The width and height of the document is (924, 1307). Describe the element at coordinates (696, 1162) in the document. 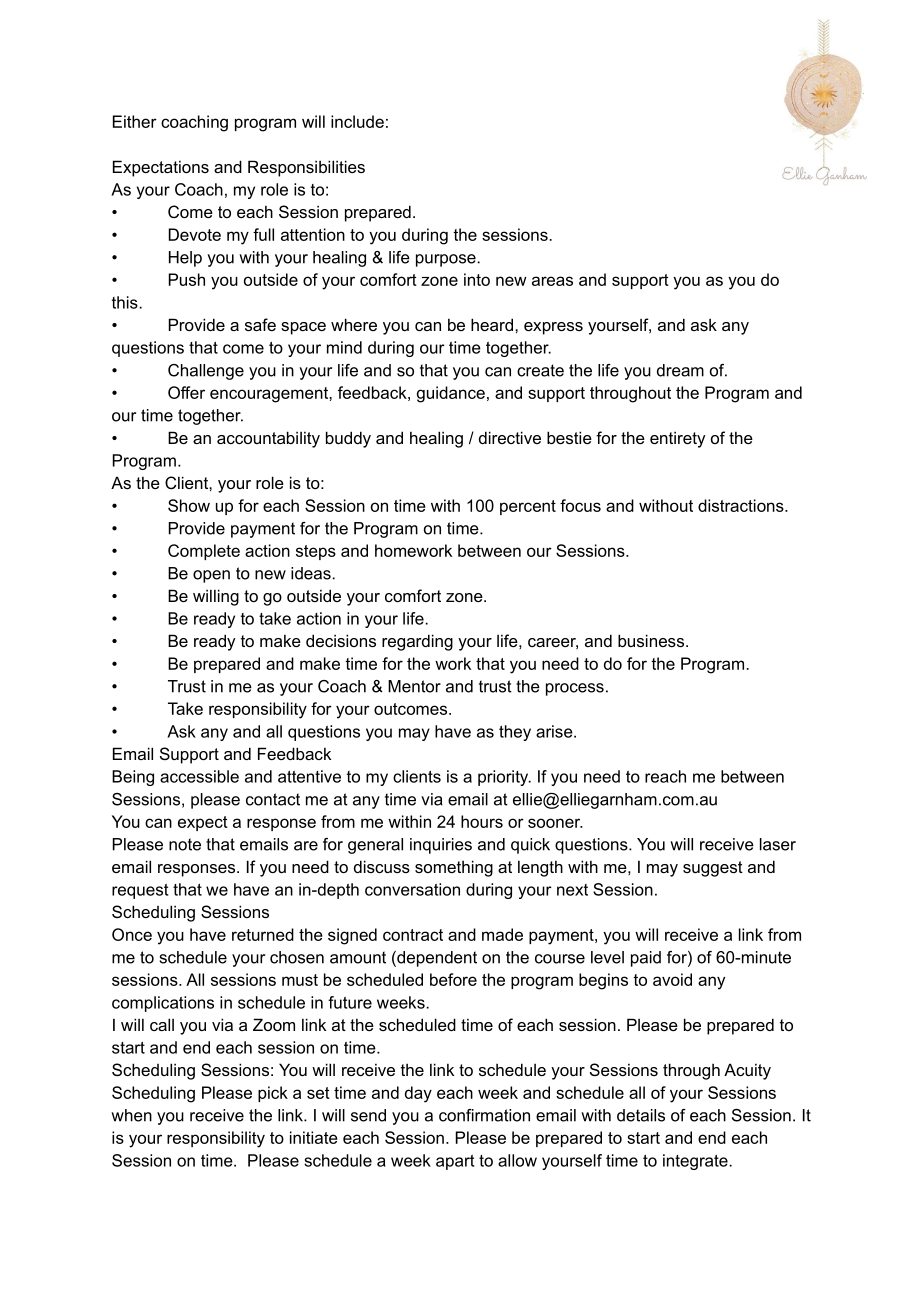

I see `integrate` at that location.
